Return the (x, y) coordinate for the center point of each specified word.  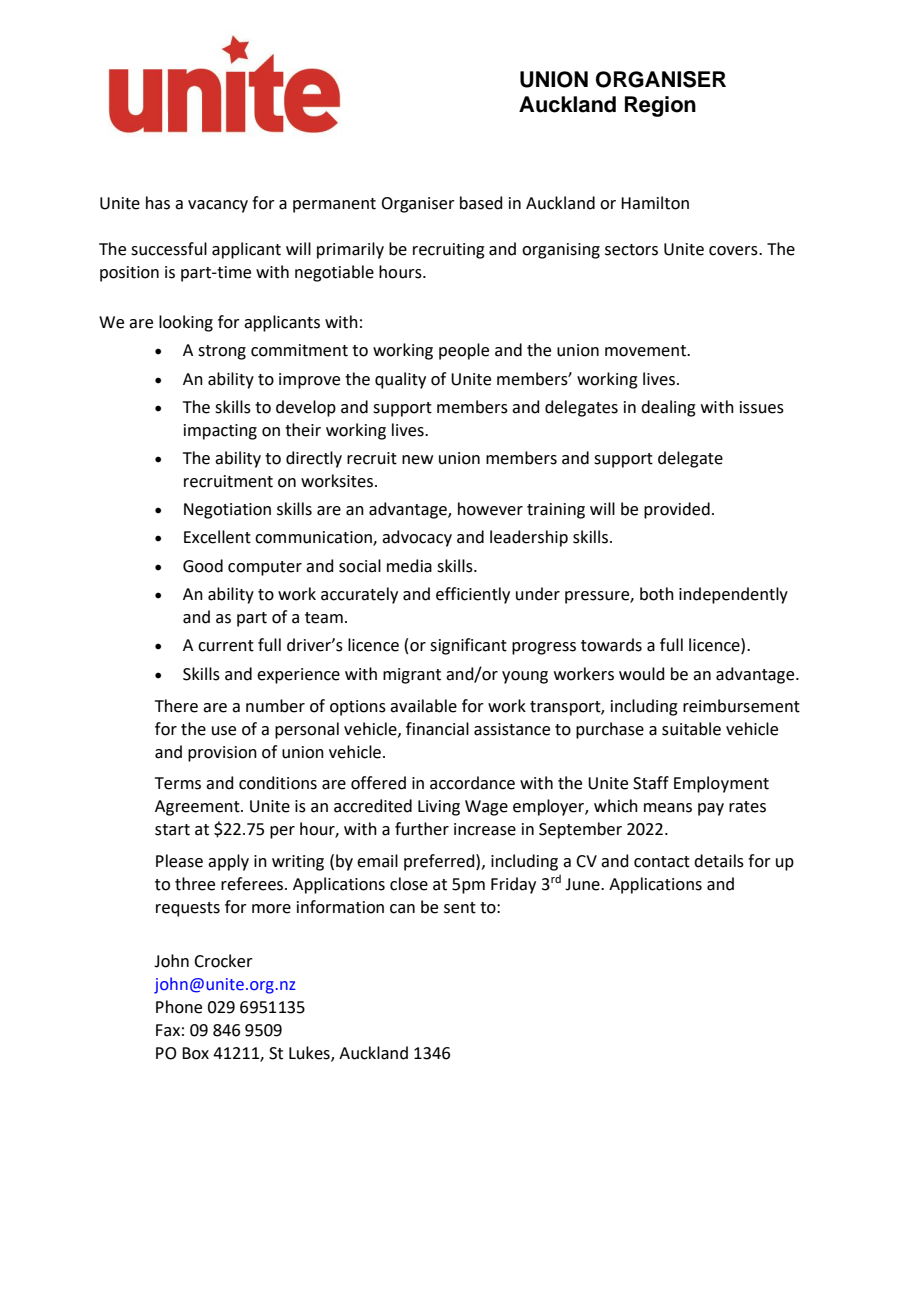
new (417, 460)
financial (437, 729)
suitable (691, 729)
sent (460, 908)
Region (660, 106)
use (224, 731)
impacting (220, 432)
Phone (179, 1007)
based (481, 203)
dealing (668, 408)
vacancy (218, 206)
